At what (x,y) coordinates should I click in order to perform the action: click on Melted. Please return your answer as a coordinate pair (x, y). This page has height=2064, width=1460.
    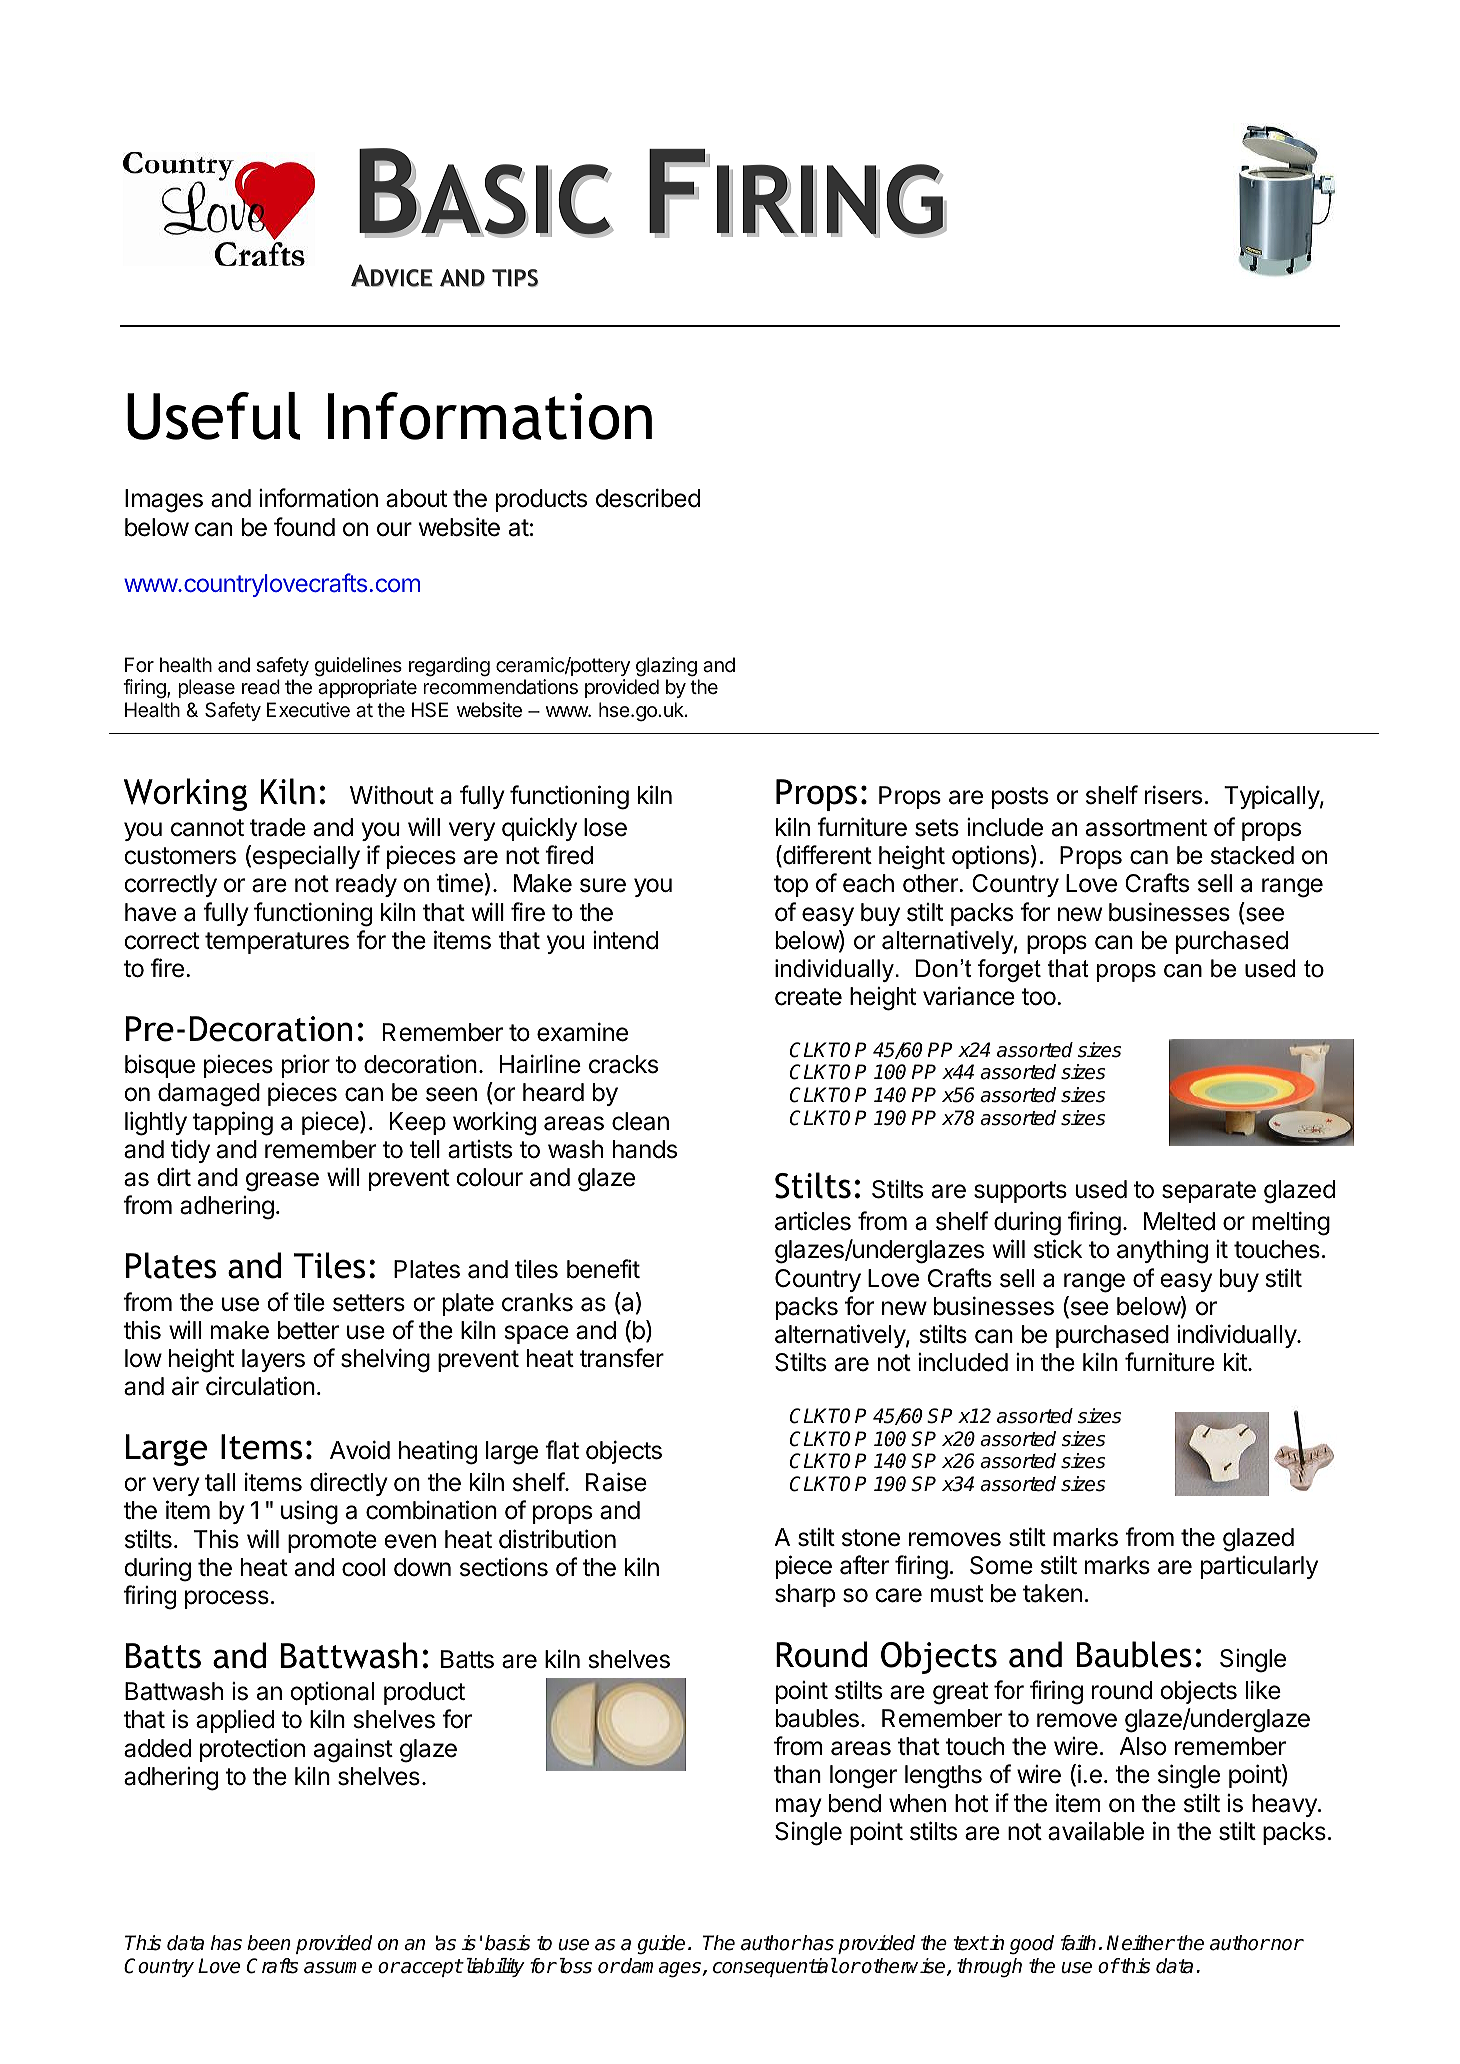
    Looking at the image, I should click on (1179, 1221).
